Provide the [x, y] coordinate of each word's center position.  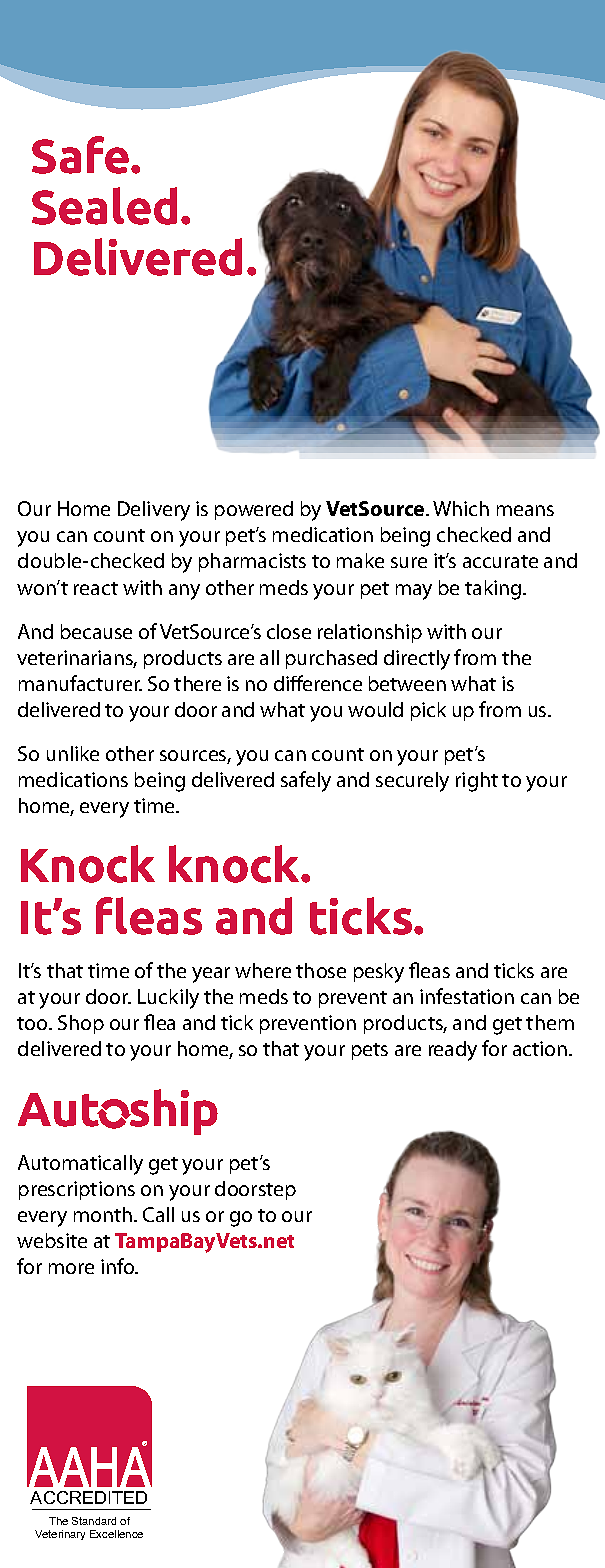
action [541, 1048]
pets [370, 1051]
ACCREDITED [88, 1497]
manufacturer [80, 683]
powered [254, 510]
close [289, 631]
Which [461, 508]
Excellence [116, 1534]
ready [453, 1051]
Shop [81, 1024]
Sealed [104, 206]
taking [494, 590]
